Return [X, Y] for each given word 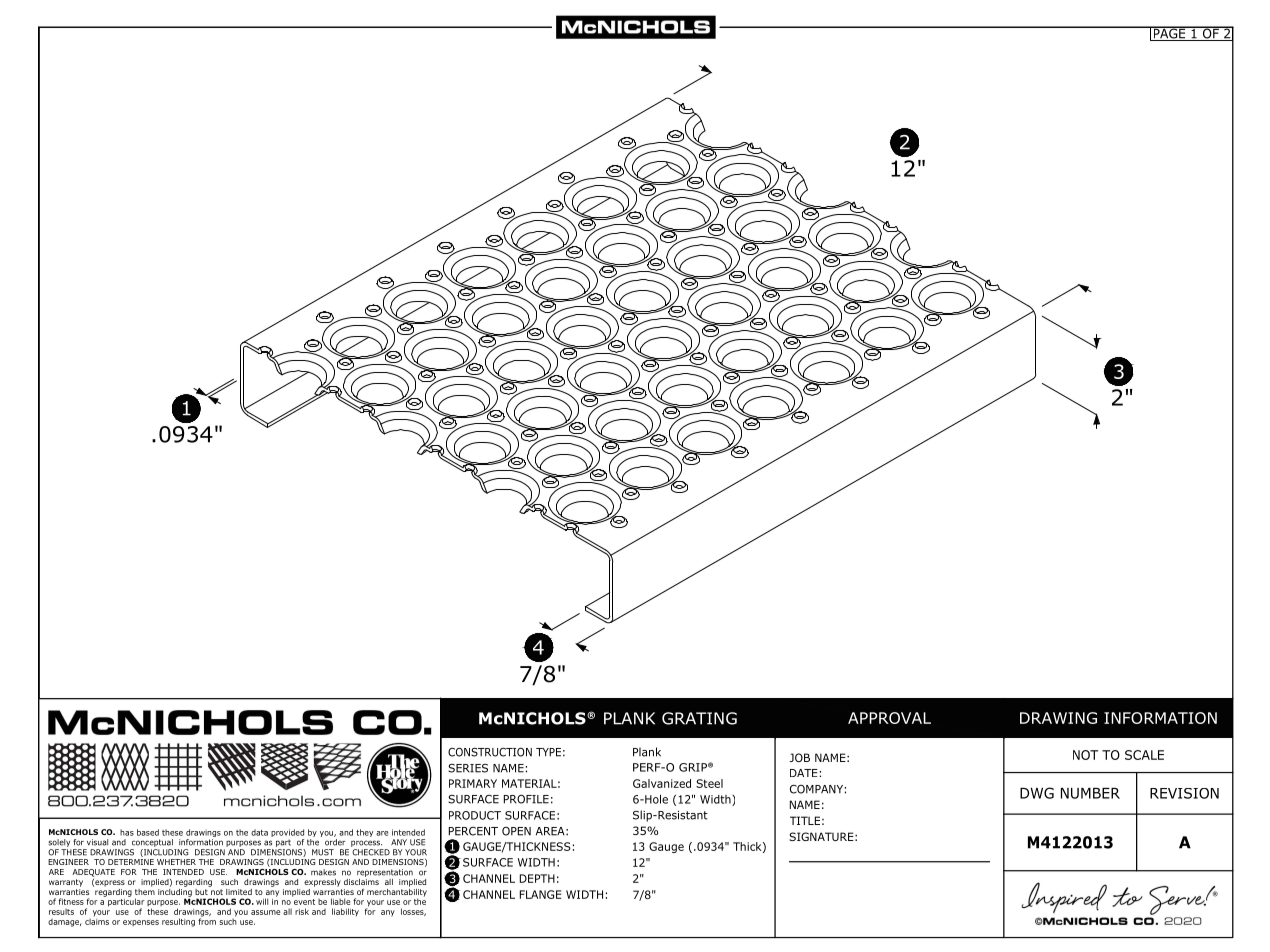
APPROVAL [889, 718]
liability [345, 912]
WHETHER [176, 862]
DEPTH [537, 878]
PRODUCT [475, 815]
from [207, 920]
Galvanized [662, 783]
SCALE [1144, 755]
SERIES [468, 768]
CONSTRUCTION [490, 752]
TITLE [805, 820]
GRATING [699, 718]
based [148, 832]
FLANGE [540, 894]
